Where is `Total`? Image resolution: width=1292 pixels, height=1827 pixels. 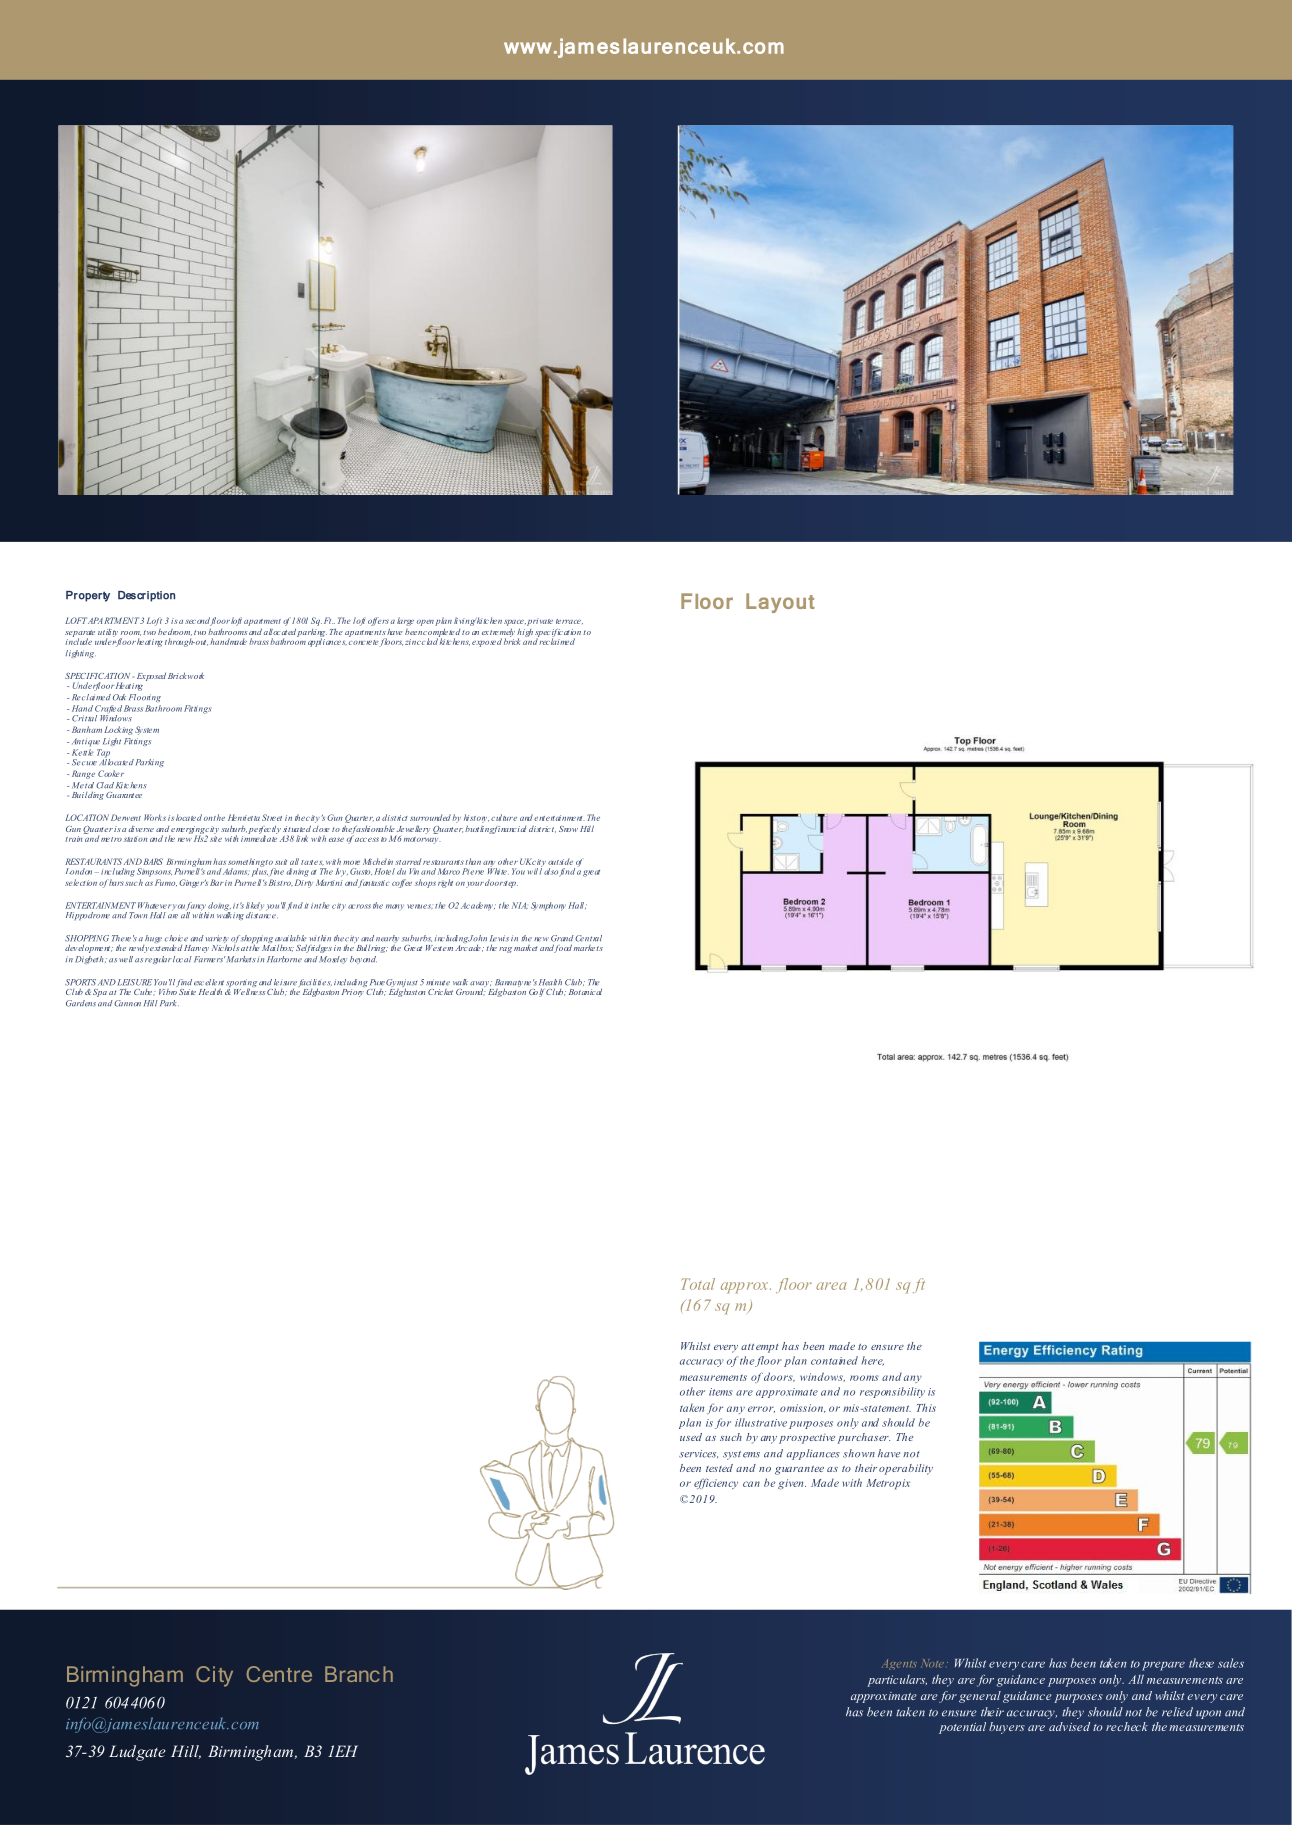
Total is located at coordinates (698, 1284).
